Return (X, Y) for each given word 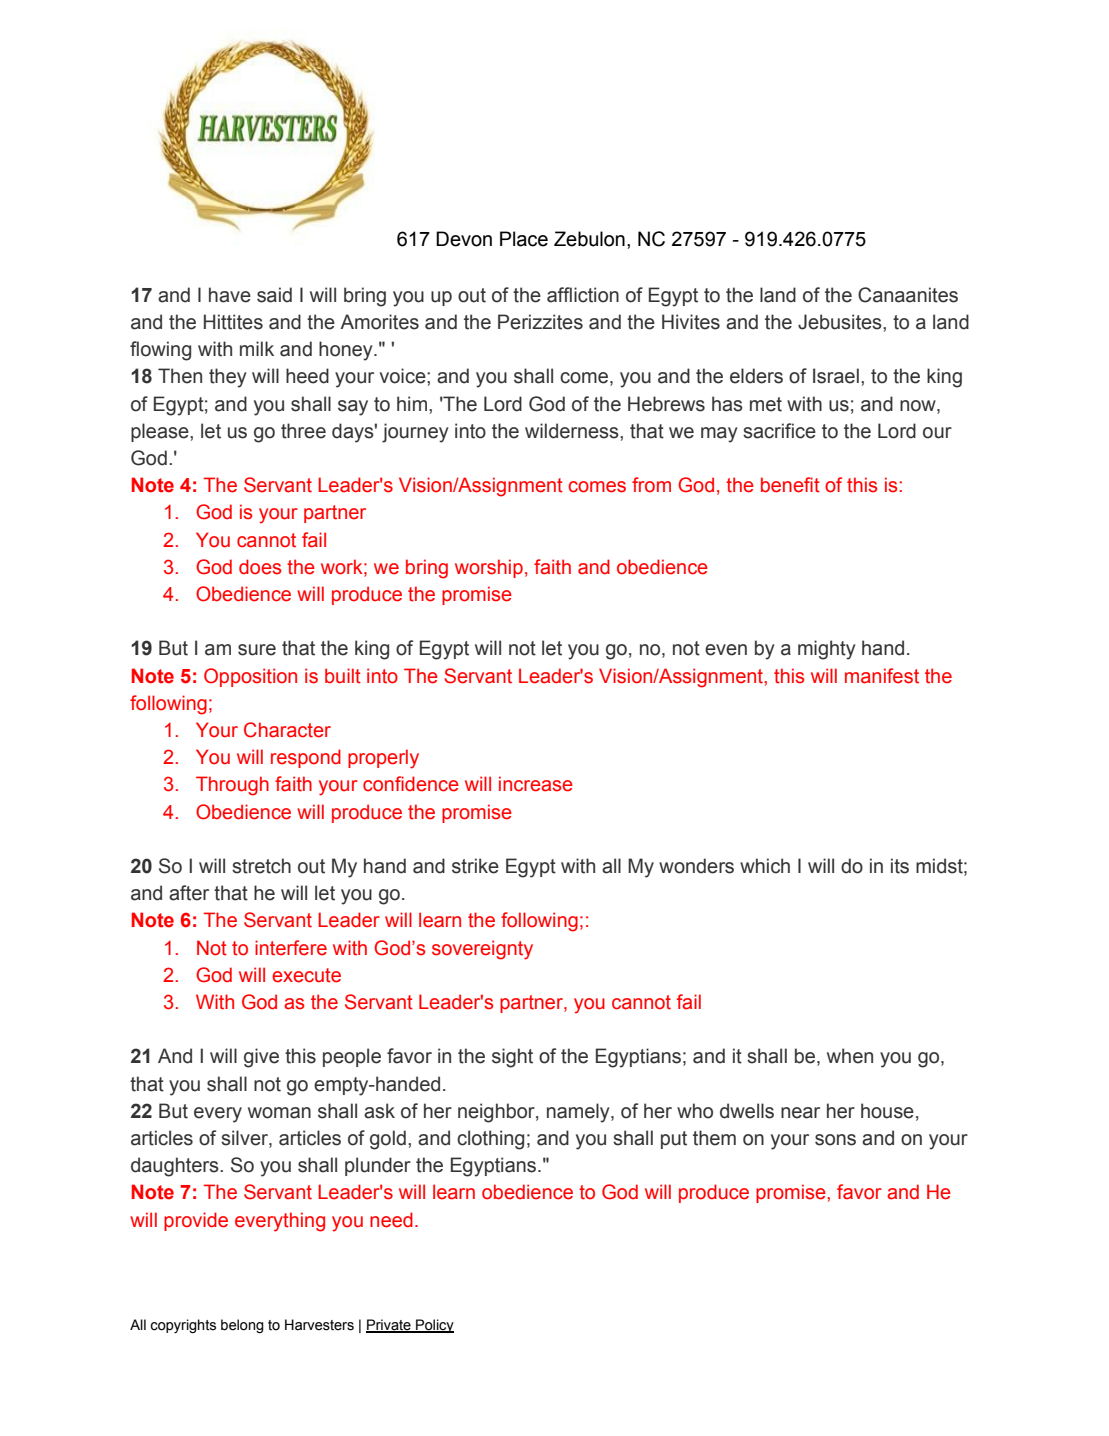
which (765, 866)
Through (232, 786)
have (230, 295)
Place (524, 239)
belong (242, 1326)
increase (536, 784)
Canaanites (908, 295)
